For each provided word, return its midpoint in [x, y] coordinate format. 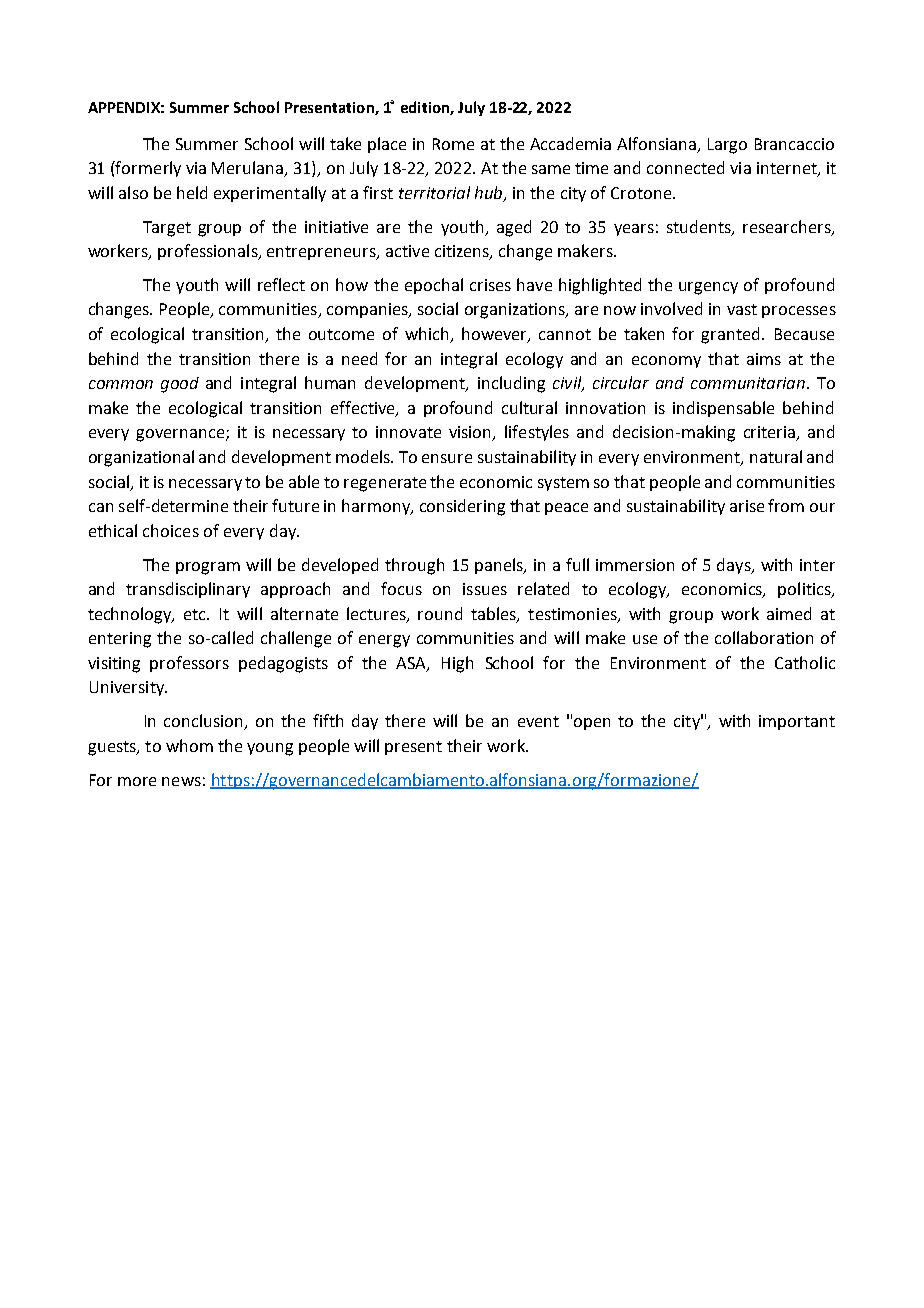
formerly [147, 169]
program [208, 568]
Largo [727, 146]
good [180, 385]
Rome [453, 144]
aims [764, 359]
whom [189, 745]
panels [500, 566]
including [511, 384]
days [735, 566]
